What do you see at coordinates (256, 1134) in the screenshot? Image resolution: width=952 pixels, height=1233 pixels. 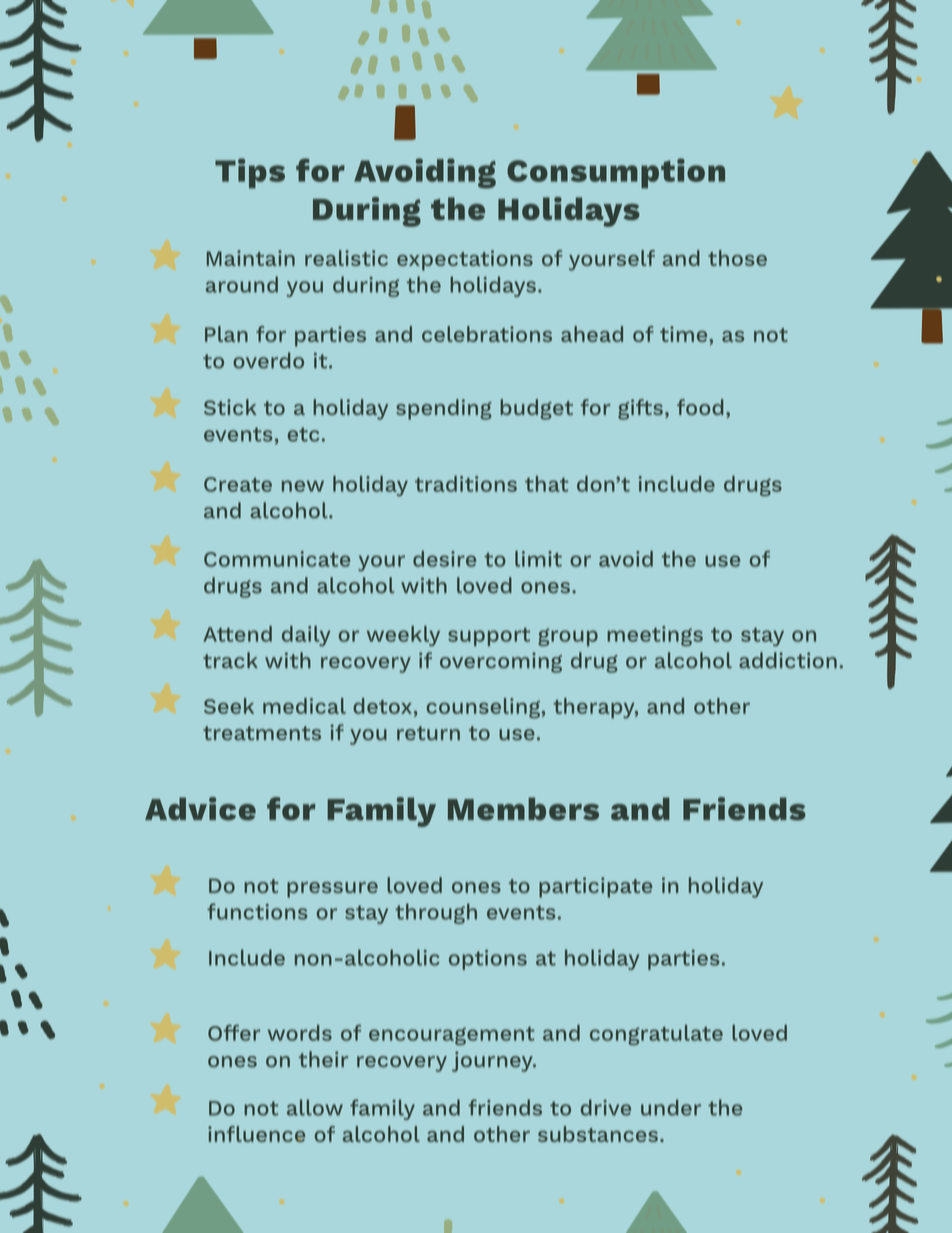 I see `influence` at bounding box center [256, 1134].
